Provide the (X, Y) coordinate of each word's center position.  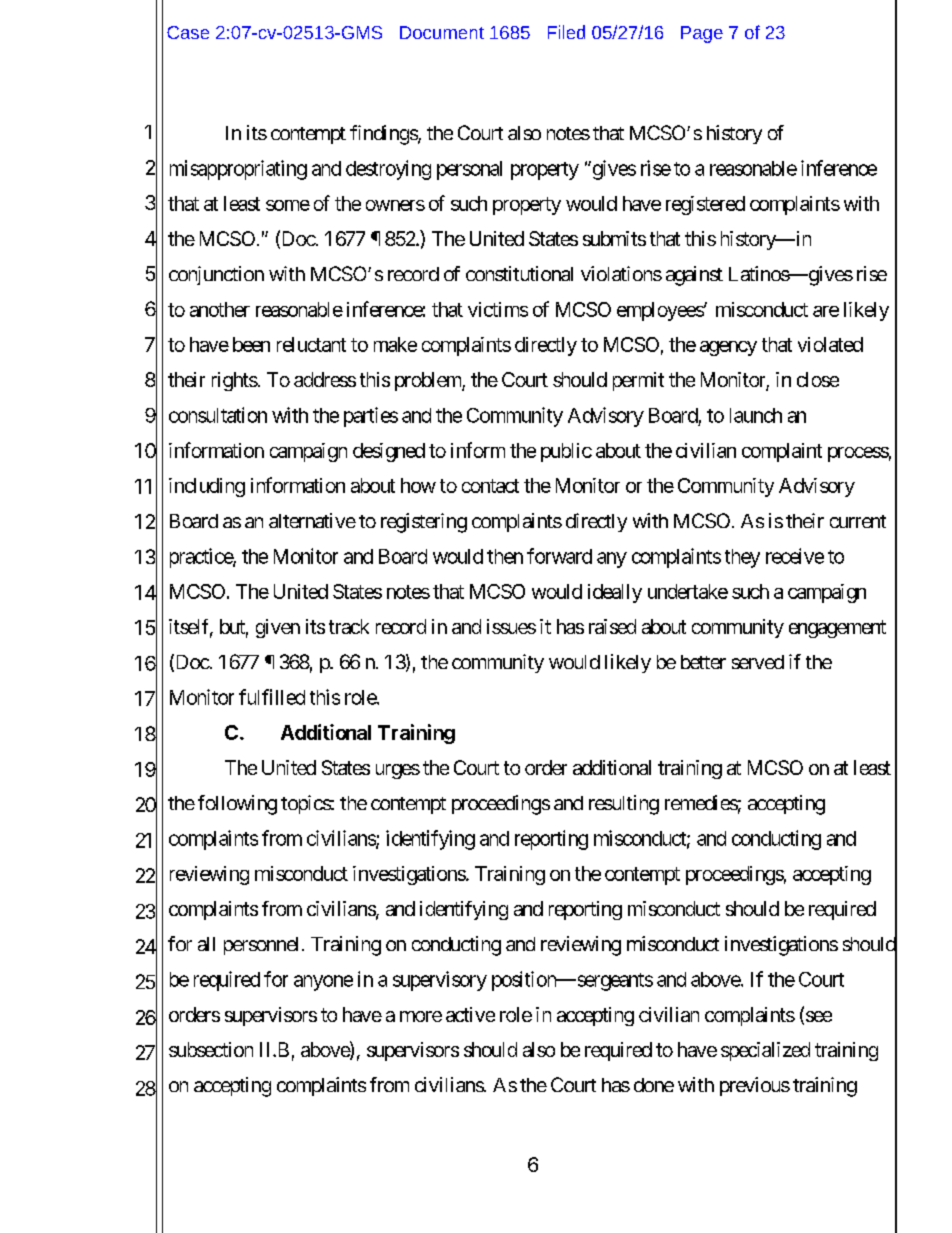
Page (702, 34)
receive (795, 556)
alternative (312, 520)
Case (188, 32)
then (505, 556)
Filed (566, 32)
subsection (211, 1049)
